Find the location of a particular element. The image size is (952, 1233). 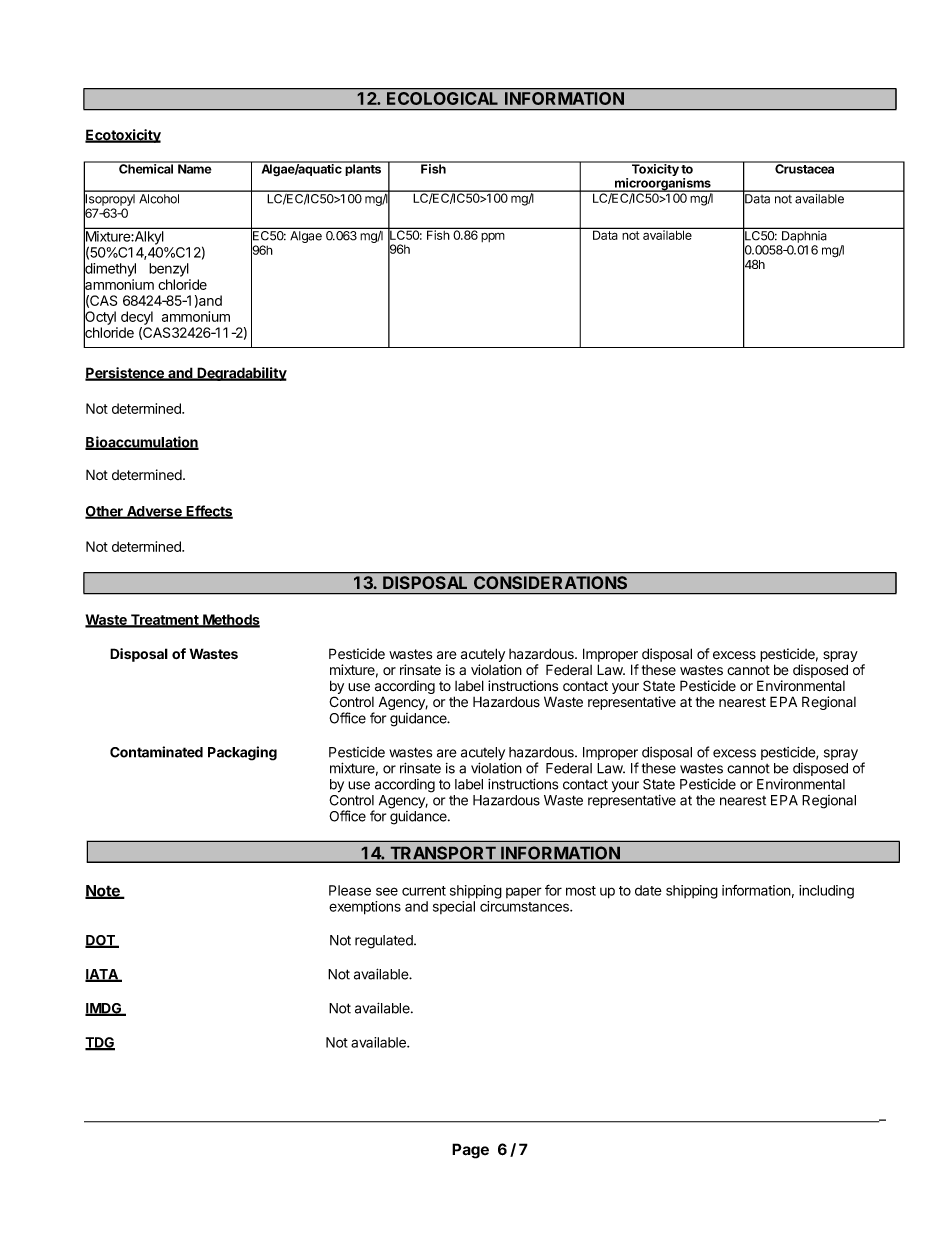

special is located at coordinates (454, 907).
